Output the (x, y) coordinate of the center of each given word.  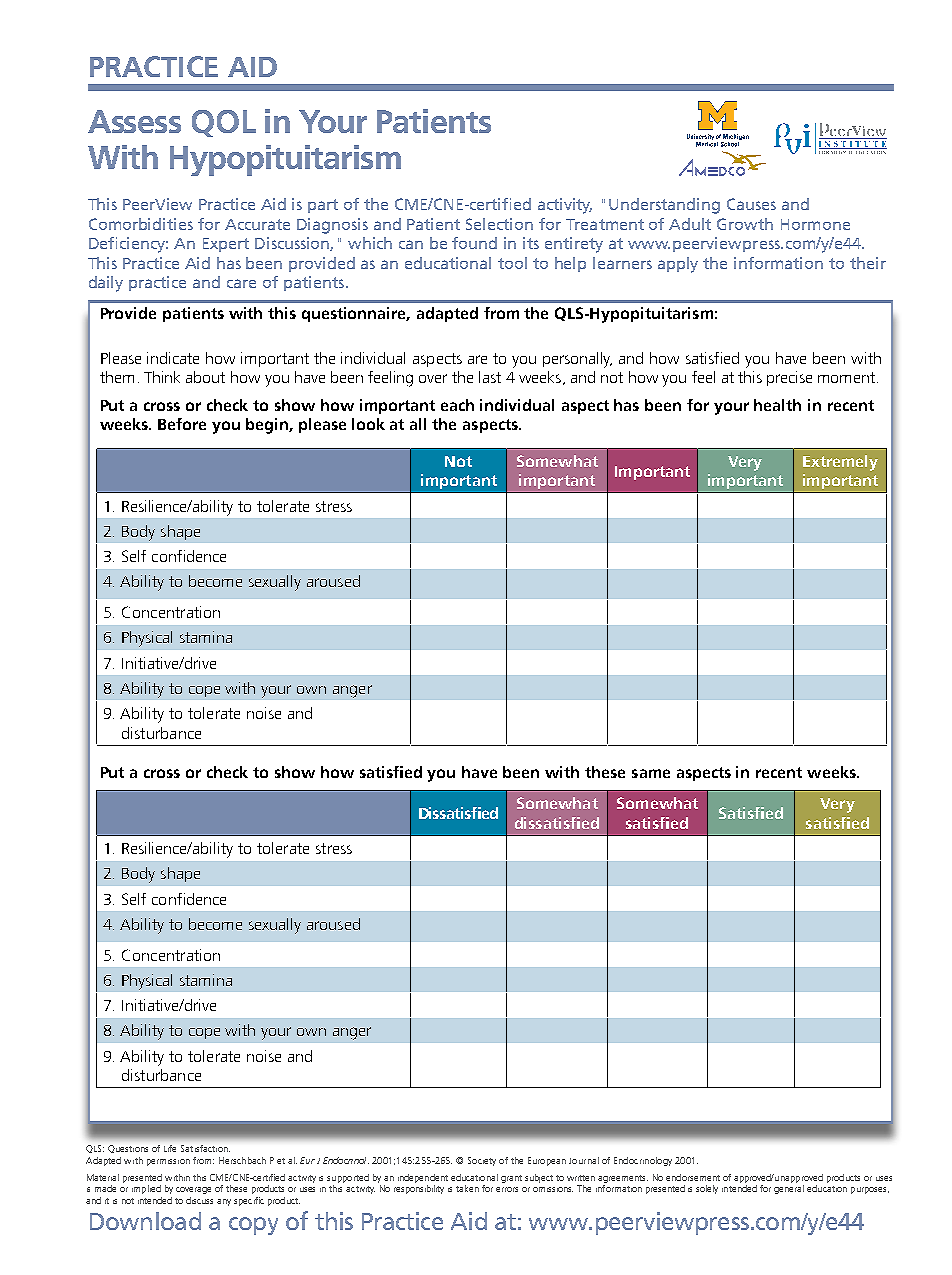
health (777, 405)
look (368, 424)
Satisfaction (205, 1148)
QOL (224, 123)
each (457, 405)
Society (482, 1161)
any (224, 1202)
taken (467, 1188)
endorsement (693, 1177)
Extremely (840, 463)
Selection (499, 224)
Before (182, 424)
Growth (745, 224)
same (651, 773)
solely (707, 1189)
